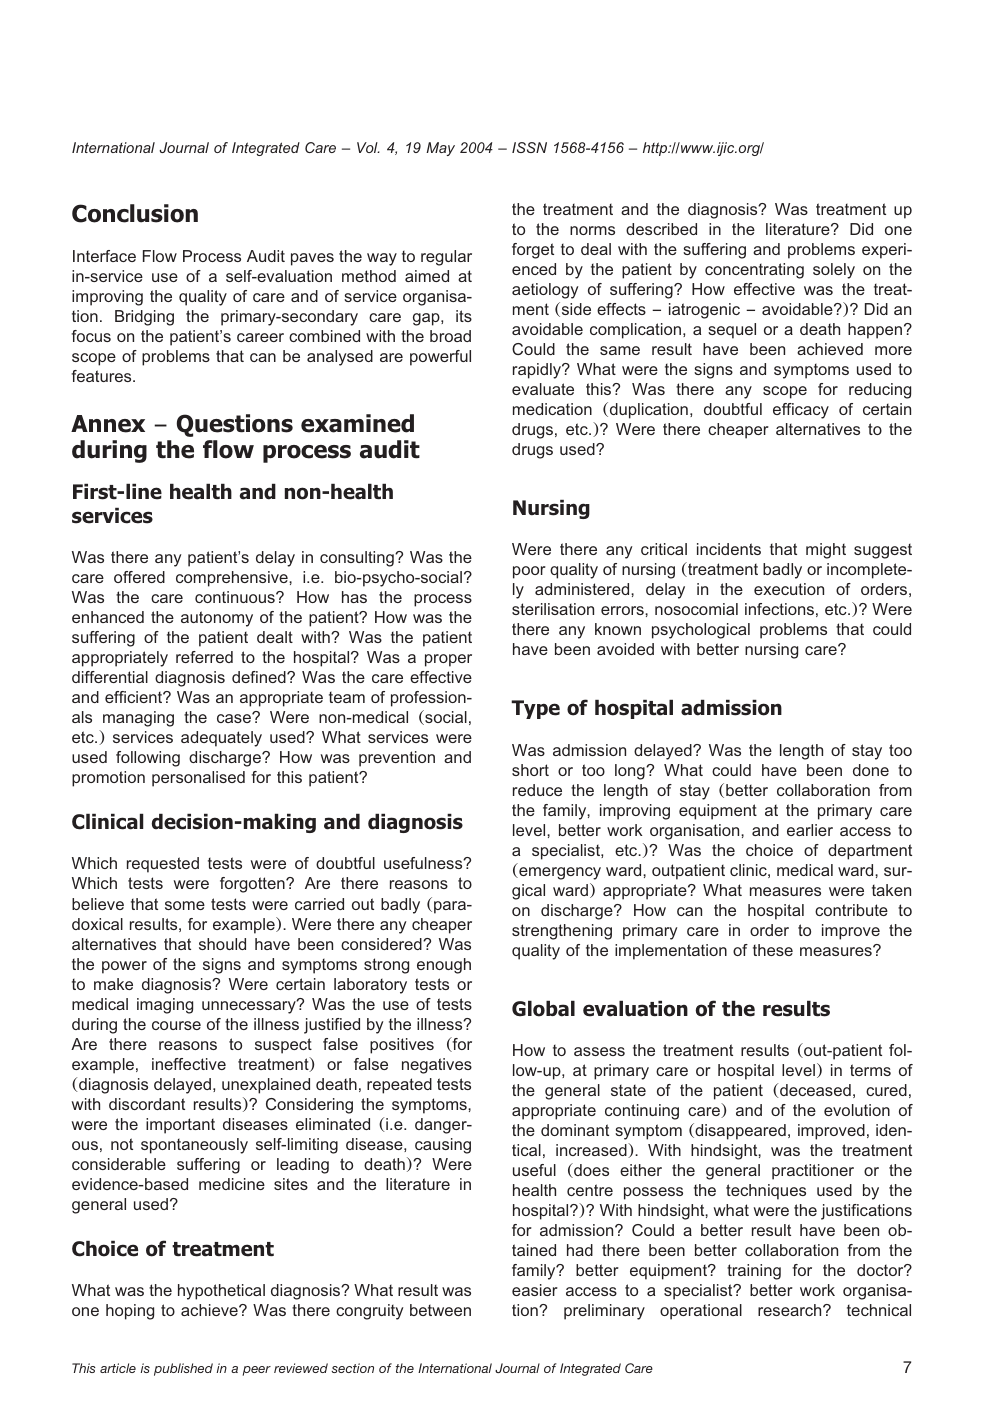  Describe the element at coordinates (834, 271) in the image. I see `solely` at that location.
